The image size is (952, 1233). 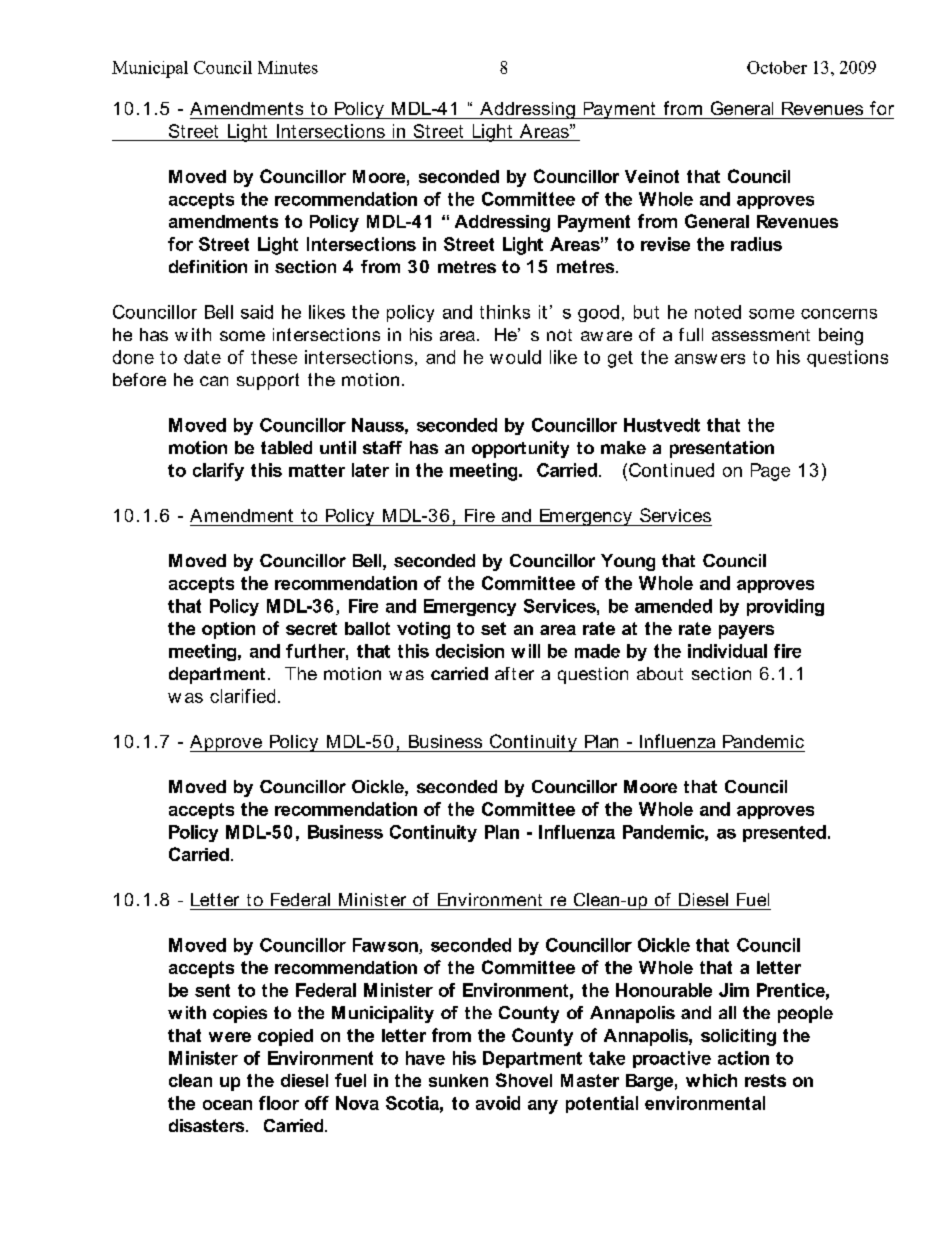 What do you see at coordinates (777, 67) in the page?
I see `October` at bounding box center [777, 67].
